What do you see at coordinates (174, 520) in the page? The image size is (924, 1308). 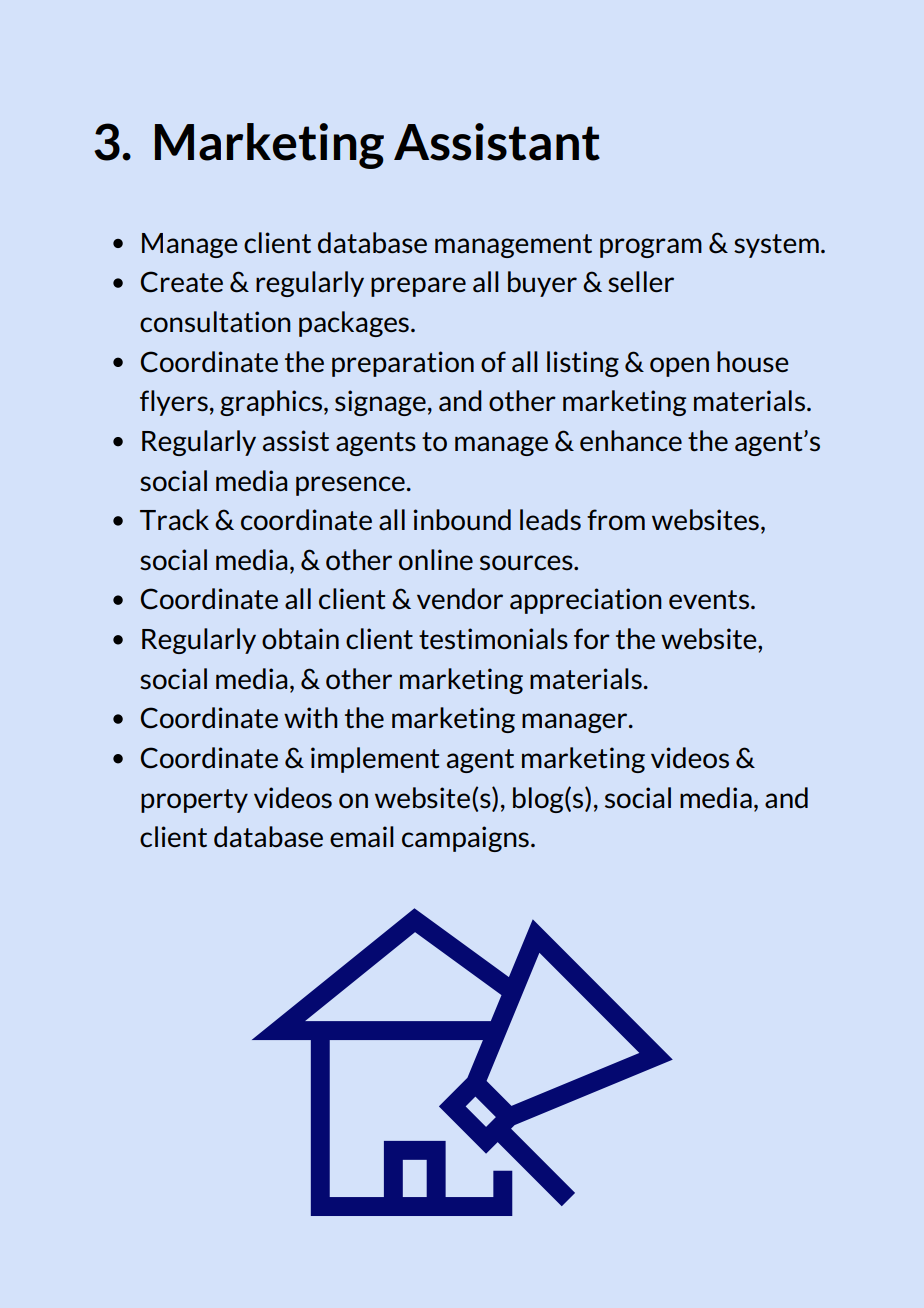 I see `Track` at bounding box center [174, 520].
